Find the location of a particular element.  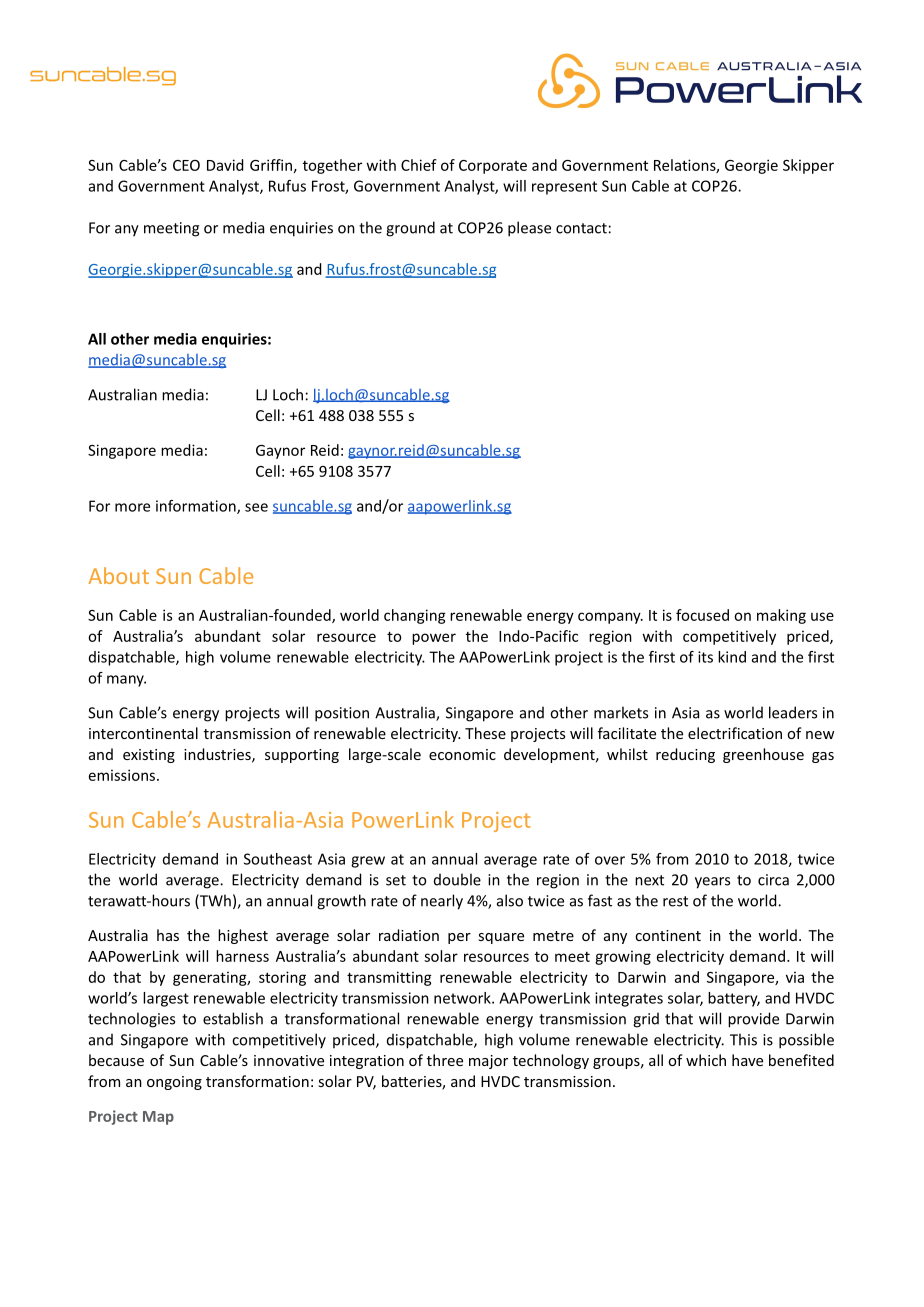

have is located at coordinates (747, 1060).
